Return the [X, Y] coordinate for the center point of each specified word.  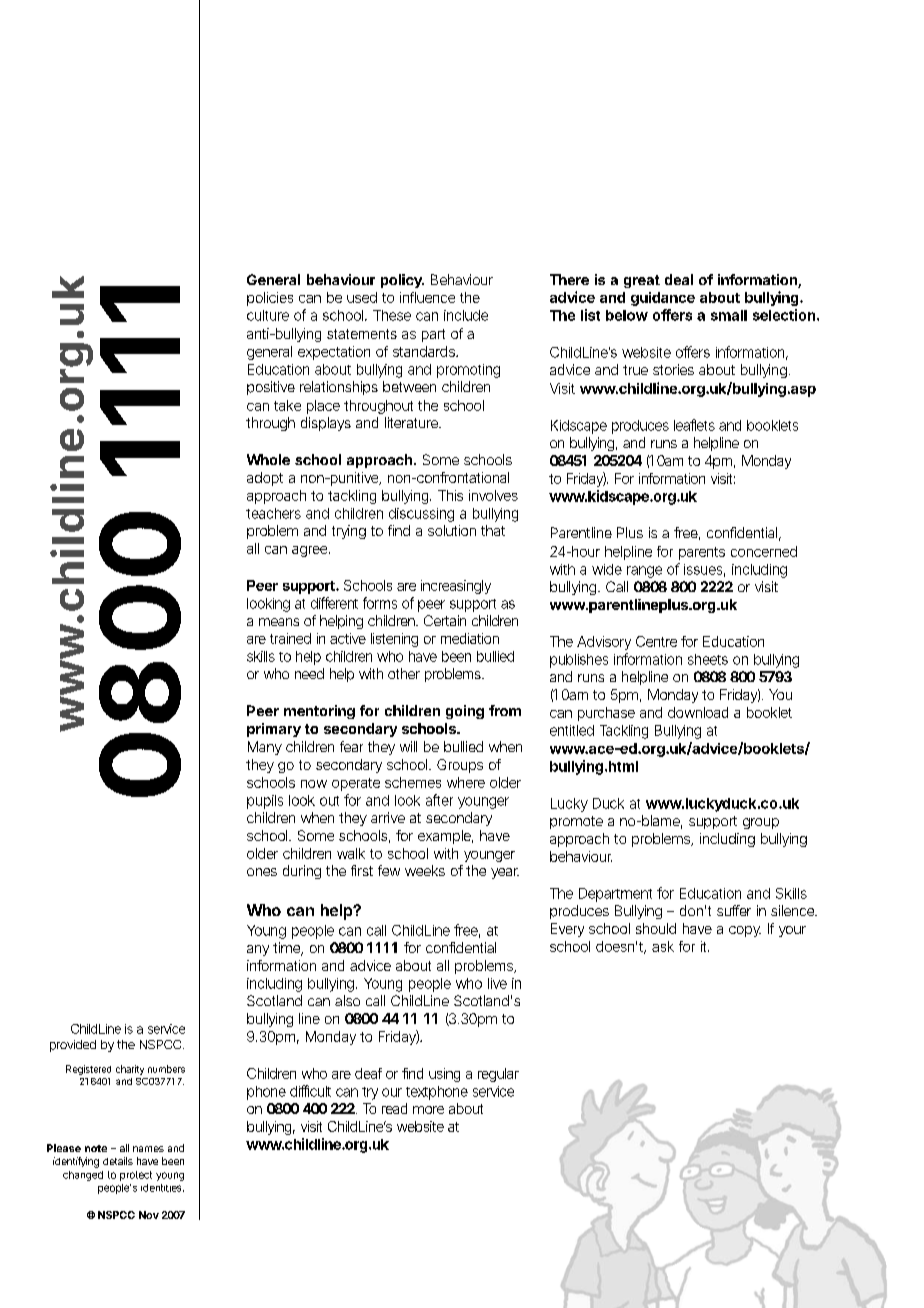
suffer [734, 910]
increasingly [456, 587]
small [729, 315]
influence [427, 297]
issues [704, 570]
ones [262, 872]
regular [498, 1075]
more [428, 1110]
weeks [425, 870]
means [279, 622]
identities [162, 1188]
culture [268, 315]
